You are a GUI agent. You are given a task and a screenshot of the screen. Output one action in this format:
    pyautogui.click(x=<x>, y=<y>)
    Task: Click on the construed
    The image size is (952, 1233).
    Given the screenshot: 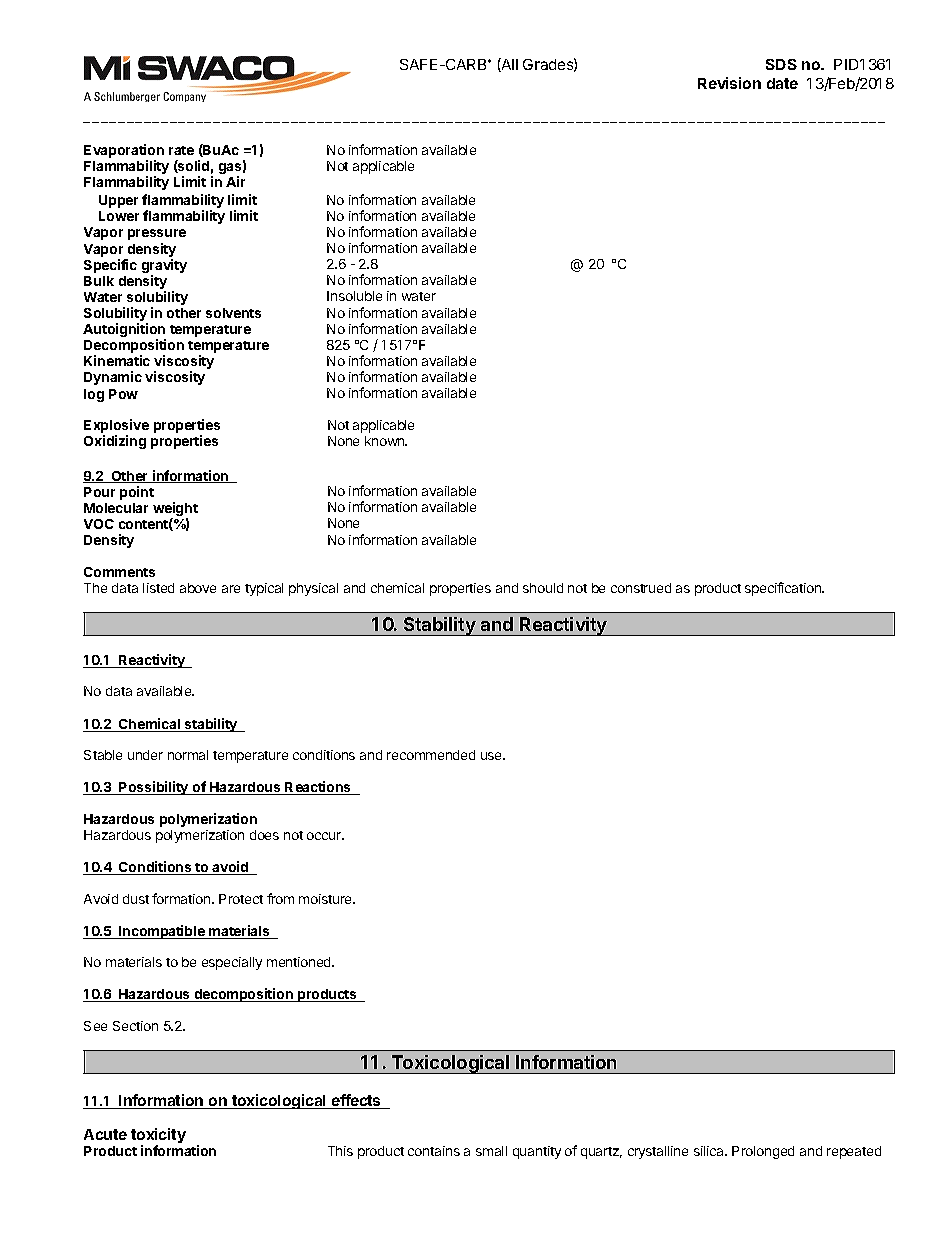 What is the action you would take?
    pyautogui.click(x=641, y=588)
